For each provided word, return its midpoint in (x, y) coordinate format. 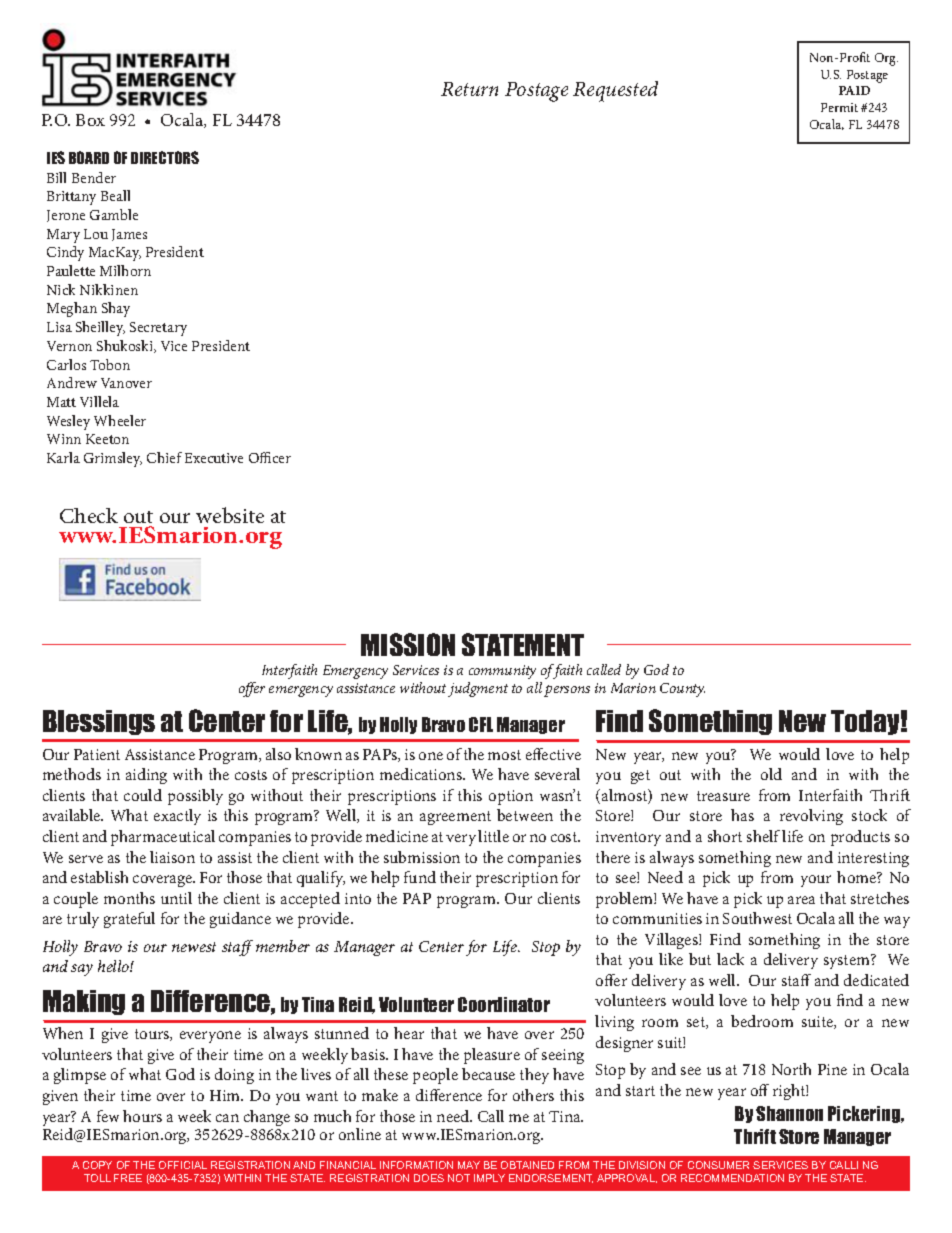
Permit (839, 107)
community (502, 672)
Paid (854, 90)
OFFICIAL (183, 1165)
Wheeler (120, 420)
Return (469, 89)
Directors (165, 157)
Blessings (99, 722)
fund (420, 877)
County (682, 690)
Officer (270, 457)
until (176, 898)
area (801, 900)
